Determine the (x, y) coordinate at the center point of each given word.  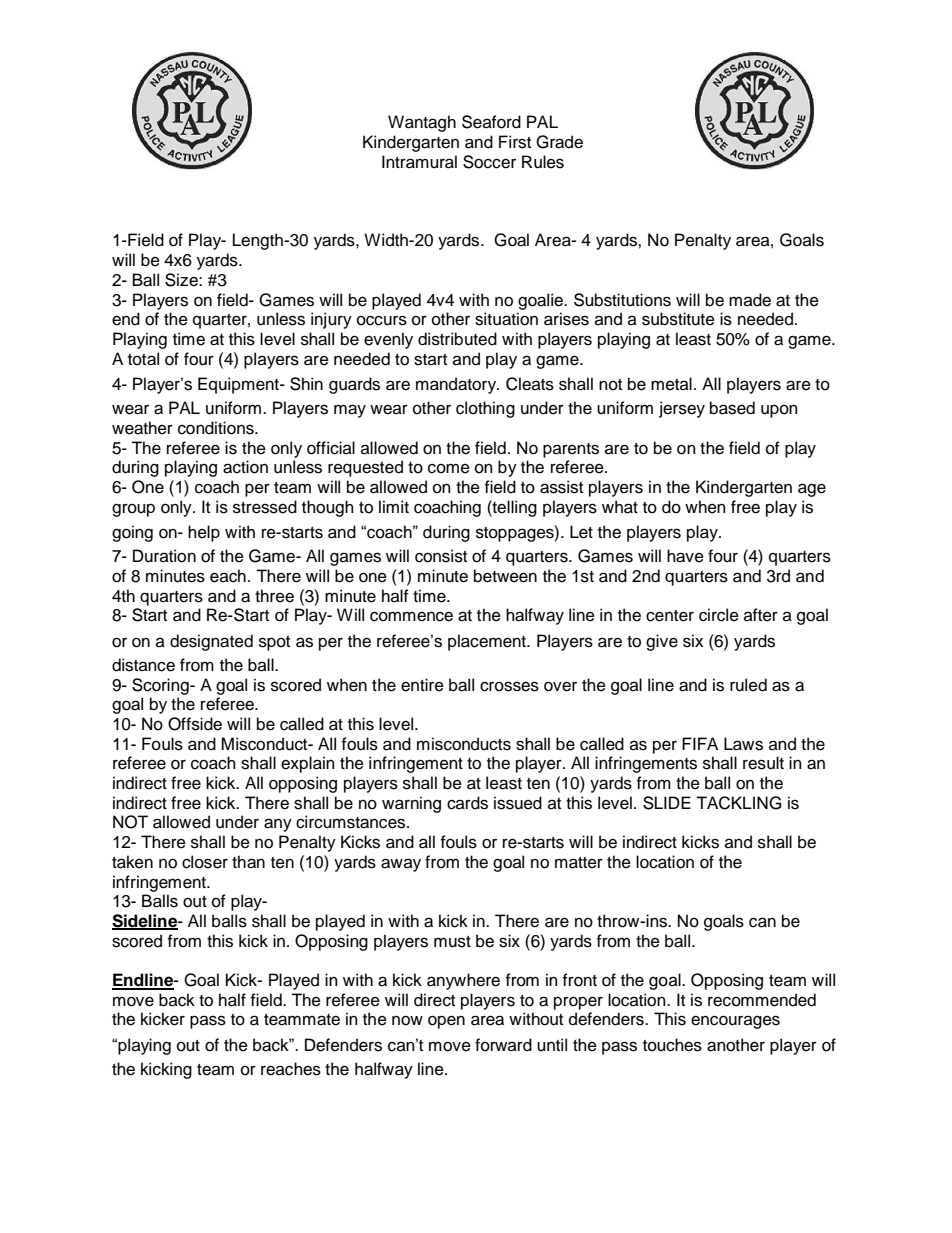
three (274, 596)
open (446, 1022)
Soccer (489, 162)
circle (719, 615)
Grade (559, 142)
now (407, 1020)
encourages (735, 1022)
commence (411, 616)
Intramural (419, 162)
